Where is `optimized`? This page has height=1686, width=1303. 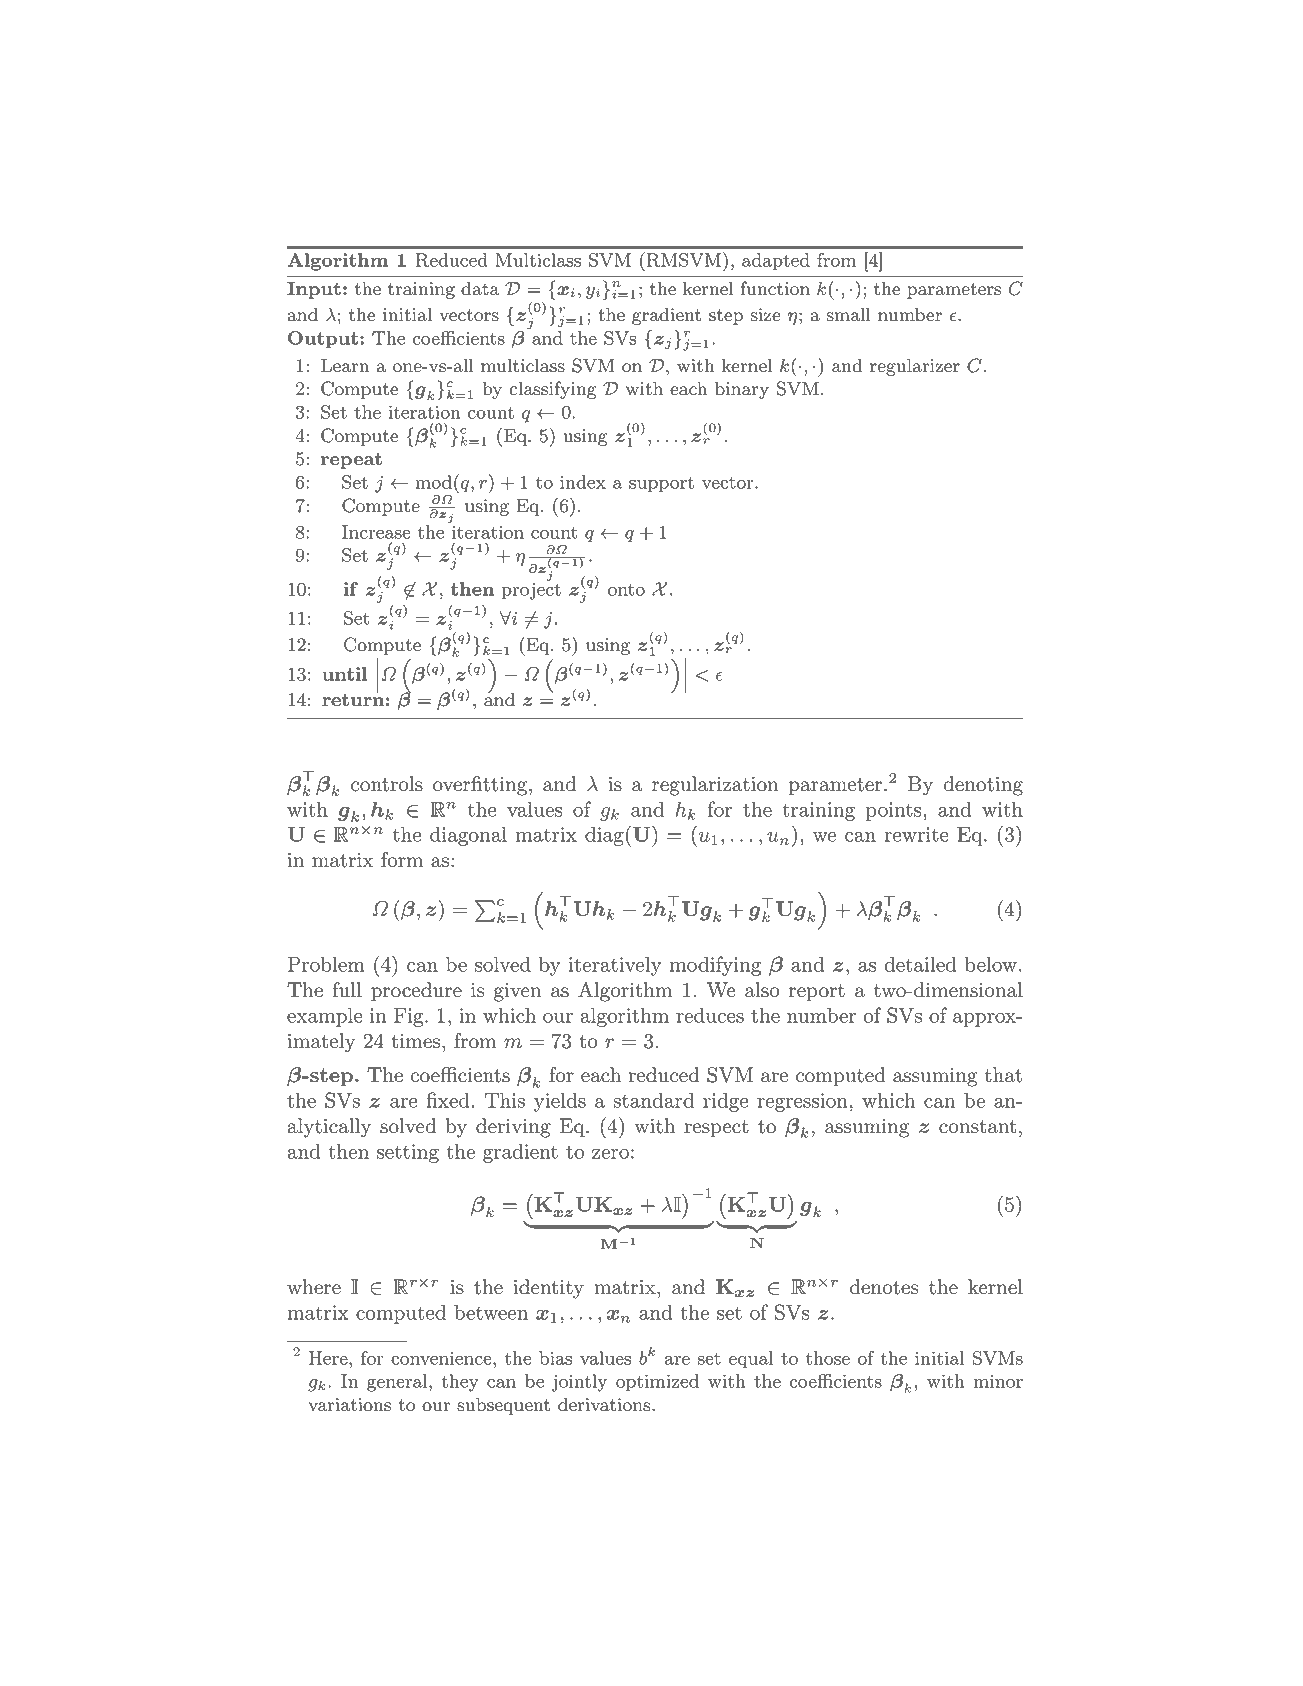
optimized is located at coordinates (657, 1383).
